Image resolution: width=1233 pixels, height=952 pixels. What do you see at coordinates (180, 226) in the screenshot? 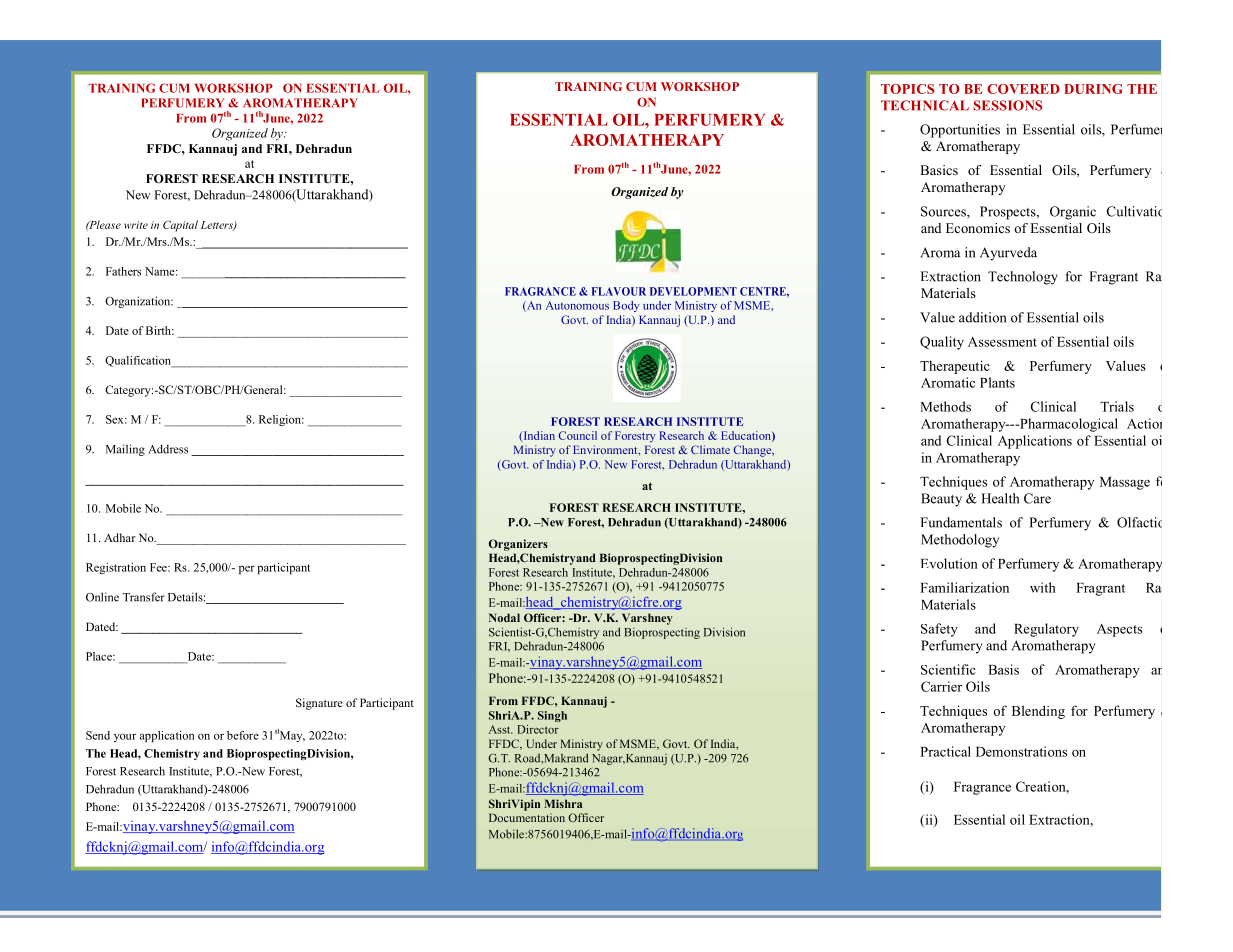
I see `Capital` at bounding box center [180, 226].
